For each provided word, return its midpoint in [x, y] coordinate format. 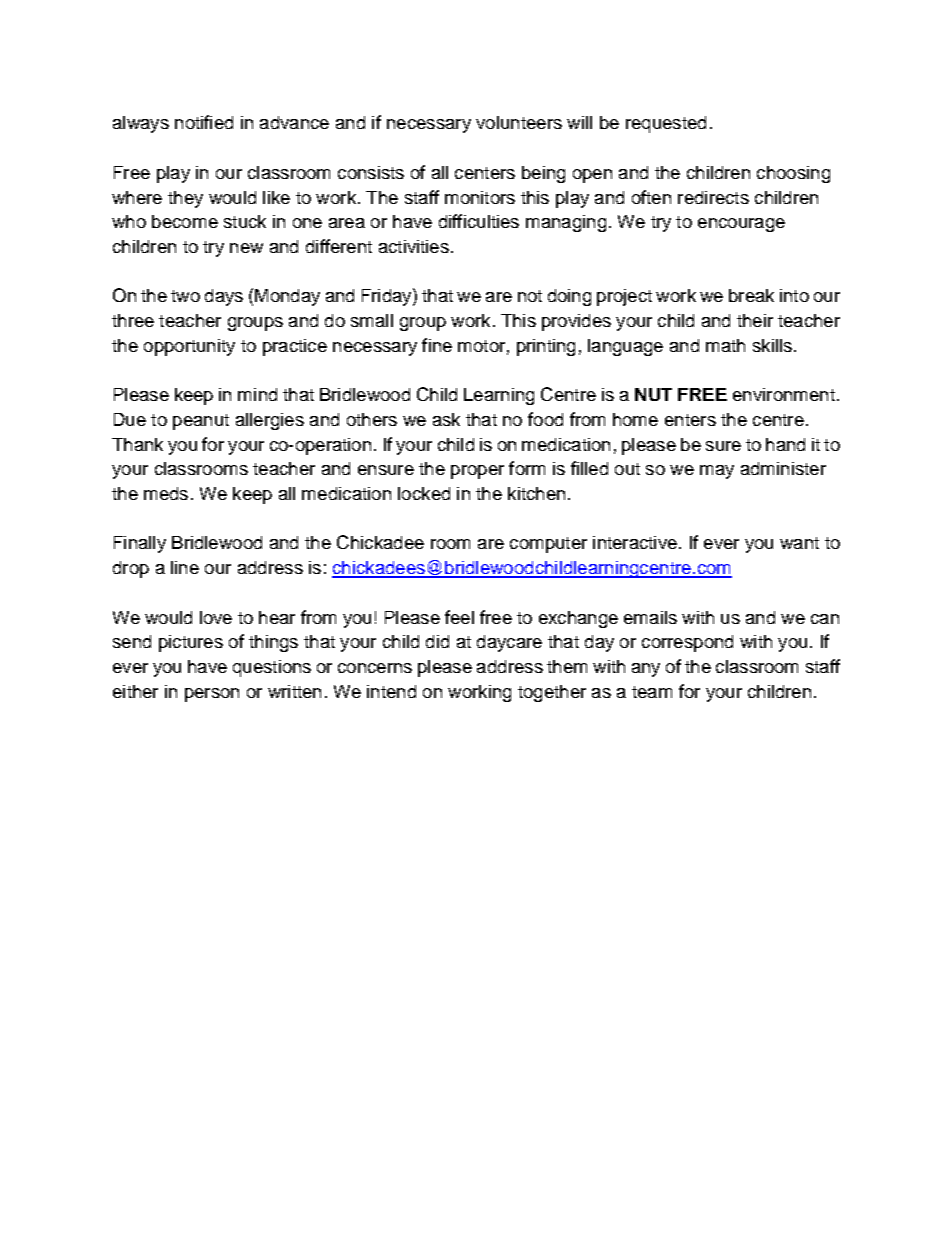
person [212, 695]
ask [446, 419]
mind [257, 394]
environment [784, 394]
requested [666, 124]
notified [204, 122]
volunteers [519, 122]
